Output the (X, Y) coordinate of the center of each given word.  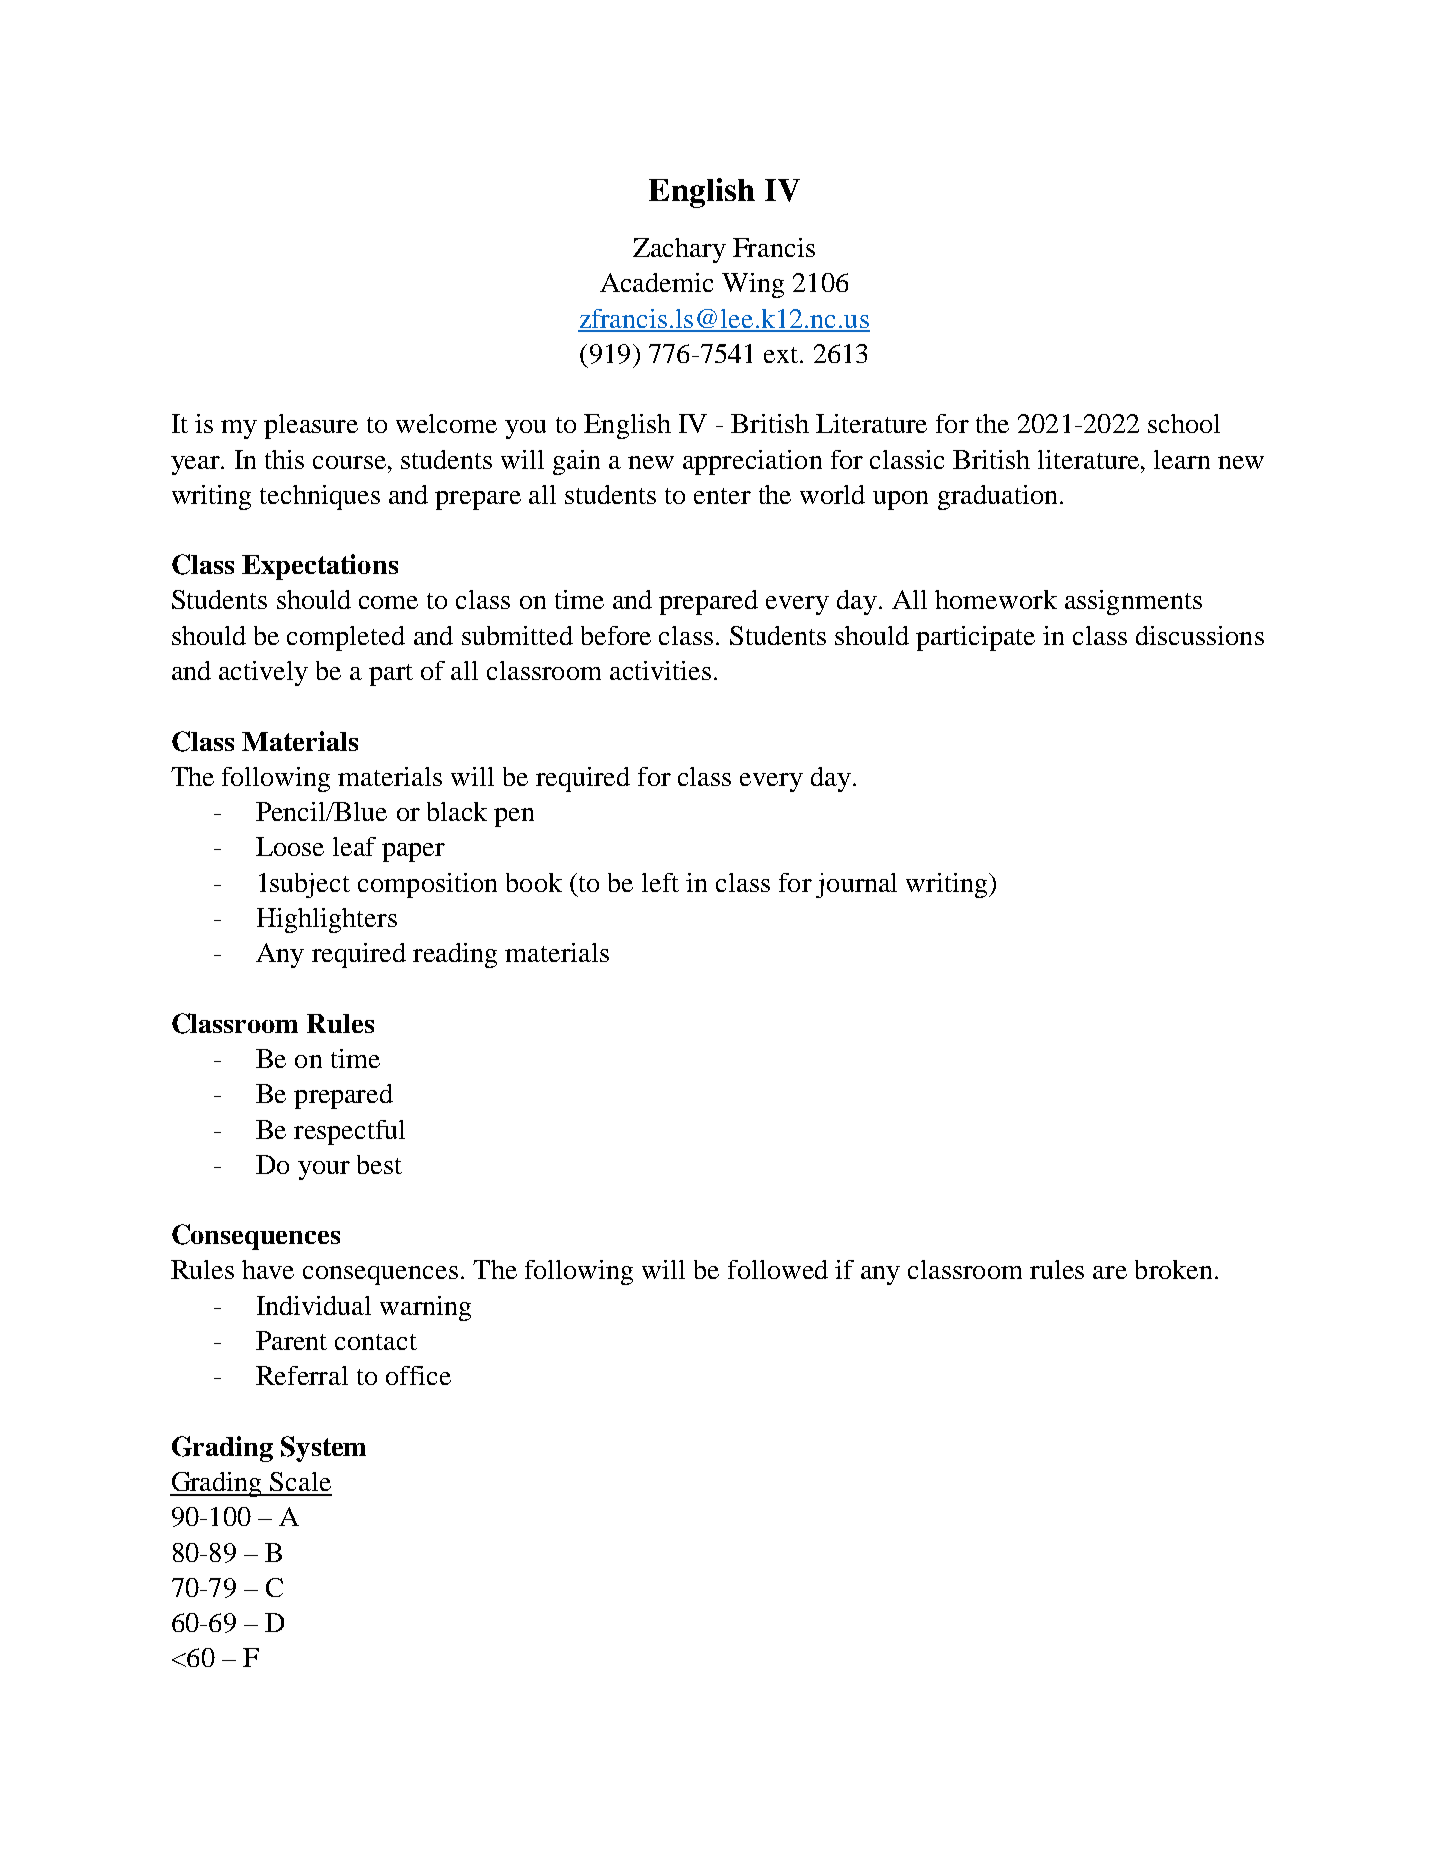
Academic (656, 282)
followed (778, 1269)
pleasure (311, 426)
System (323, 1449)
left (660, 882)
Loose (290, 846)
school (1184, 423)
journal (856, 885)
